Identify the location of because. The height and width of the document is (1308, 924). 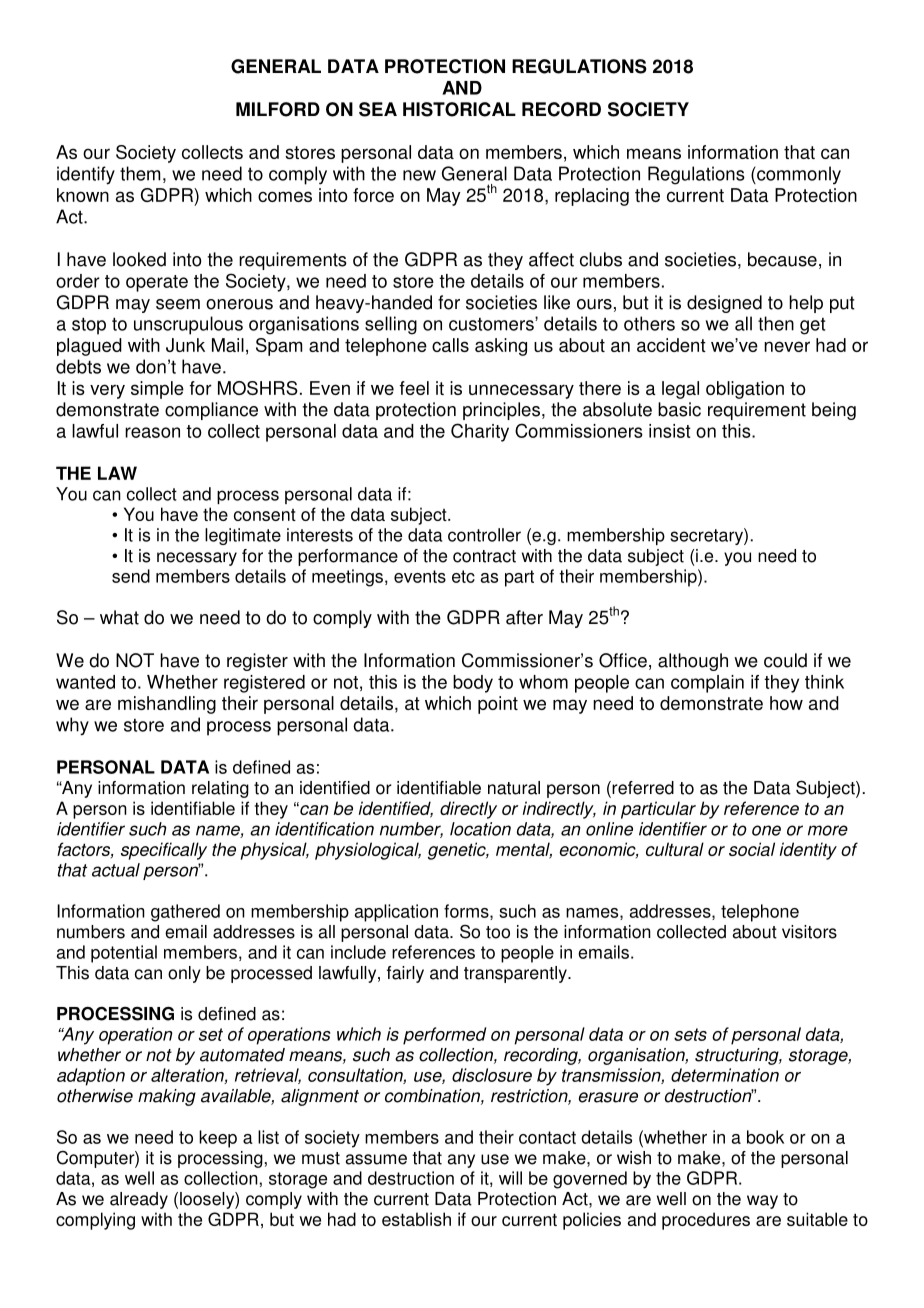
(782, 259).
